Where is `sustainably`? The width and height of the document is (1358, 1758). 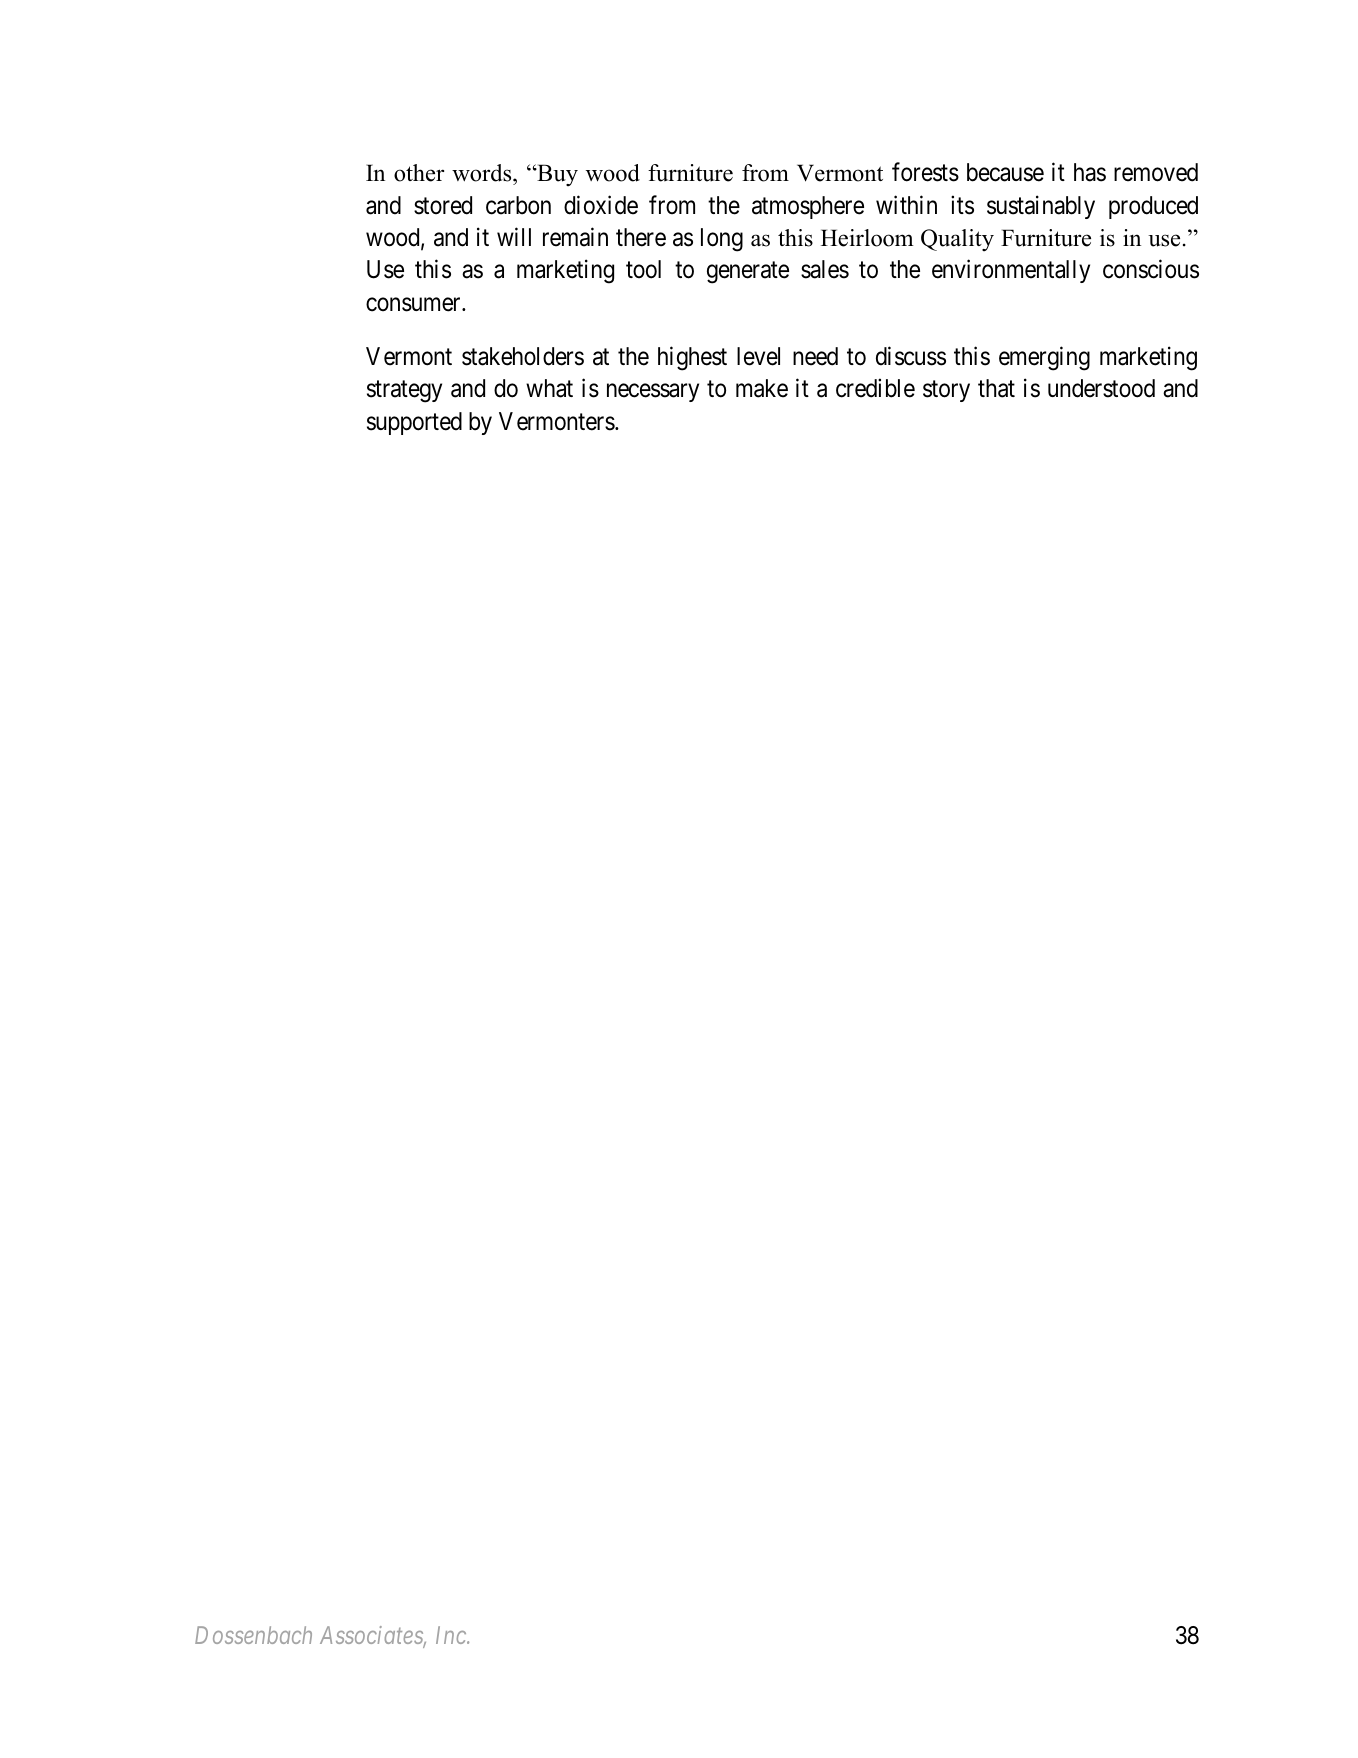 sustainably is located at coordinates (1041, 207).
